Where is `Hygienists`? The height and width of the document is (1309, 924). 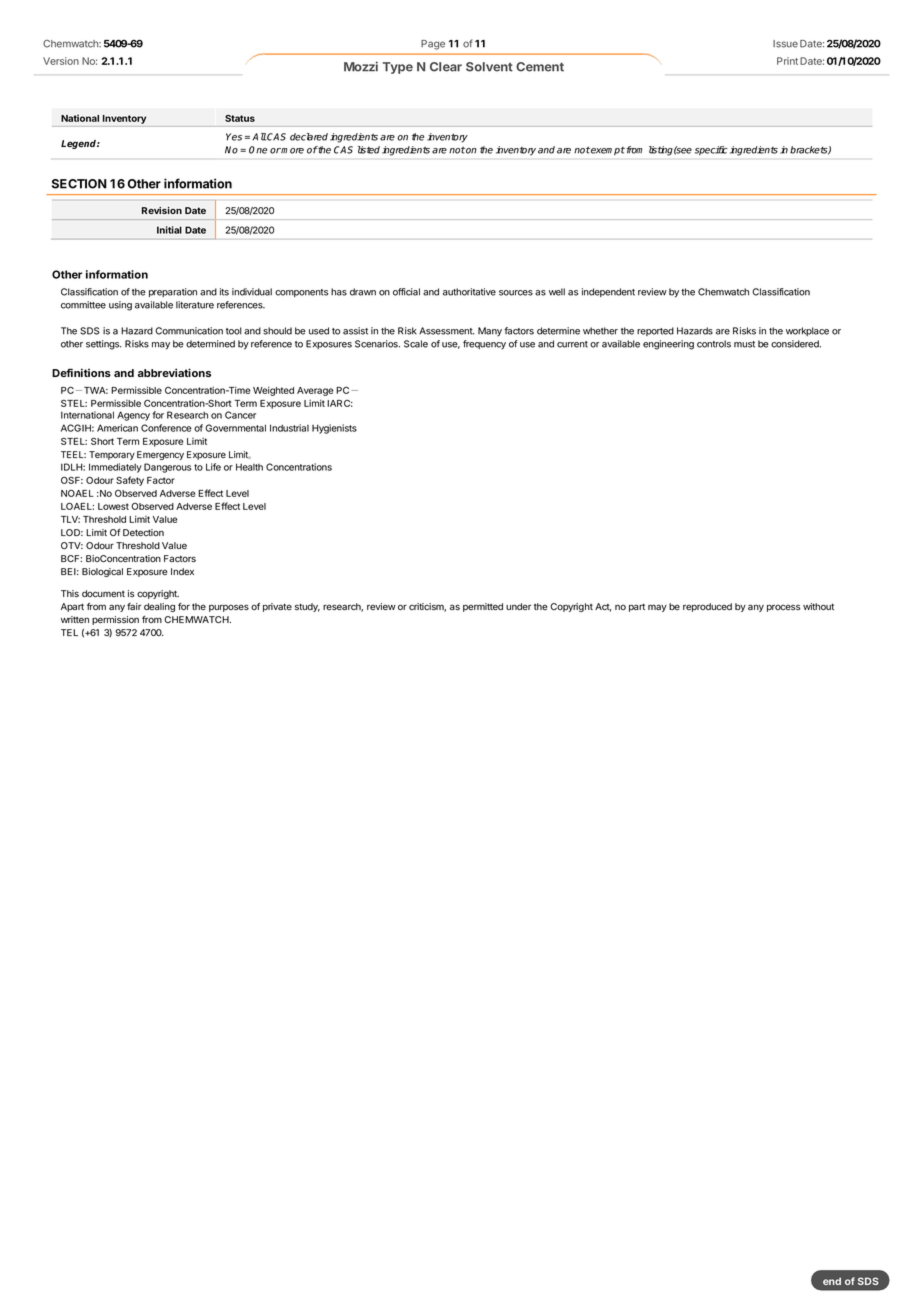 Hygienists is located at coordinates (334, 429).
